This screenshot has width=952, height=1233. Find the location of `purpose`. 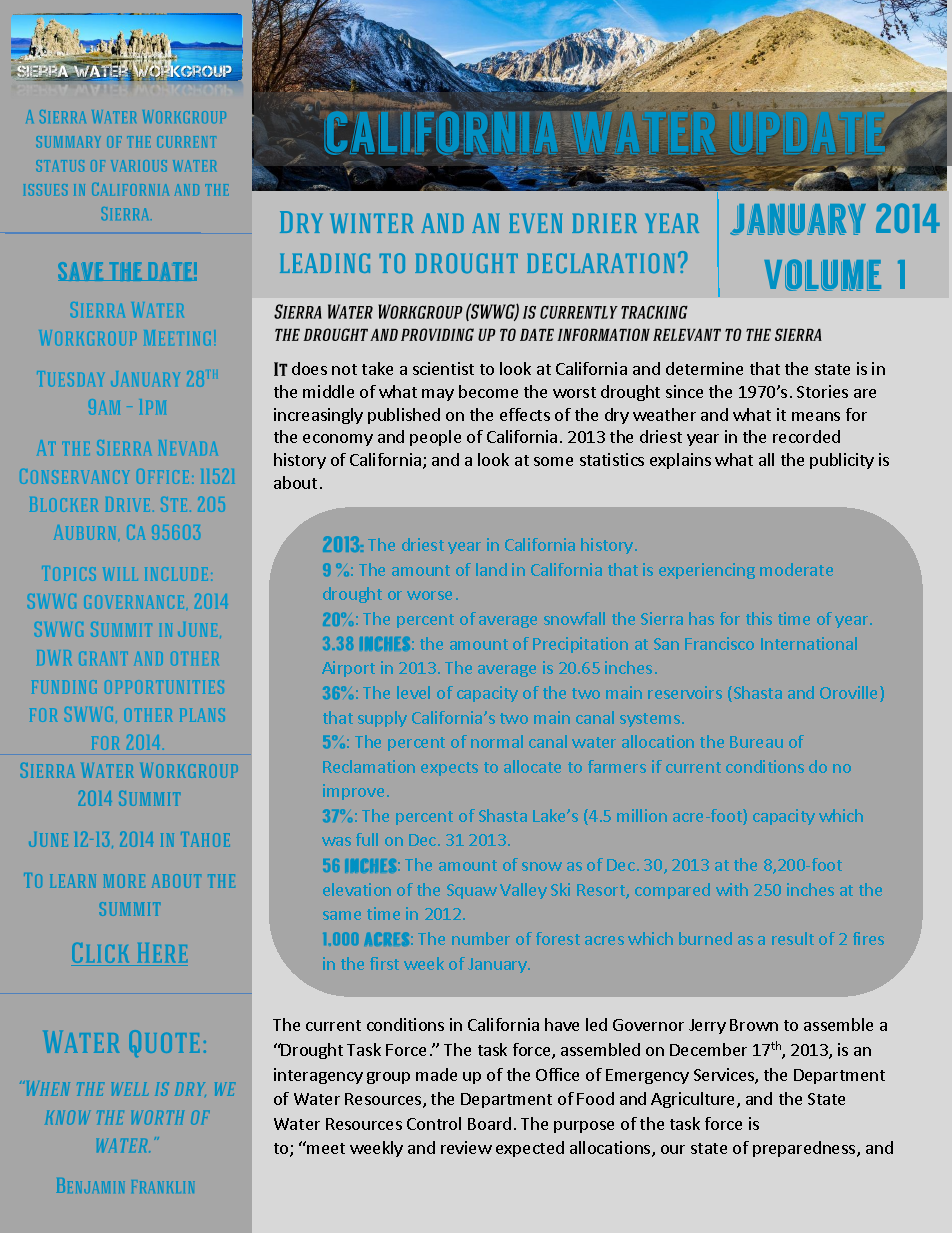

purpose is located at coordinates (584, 1127).
